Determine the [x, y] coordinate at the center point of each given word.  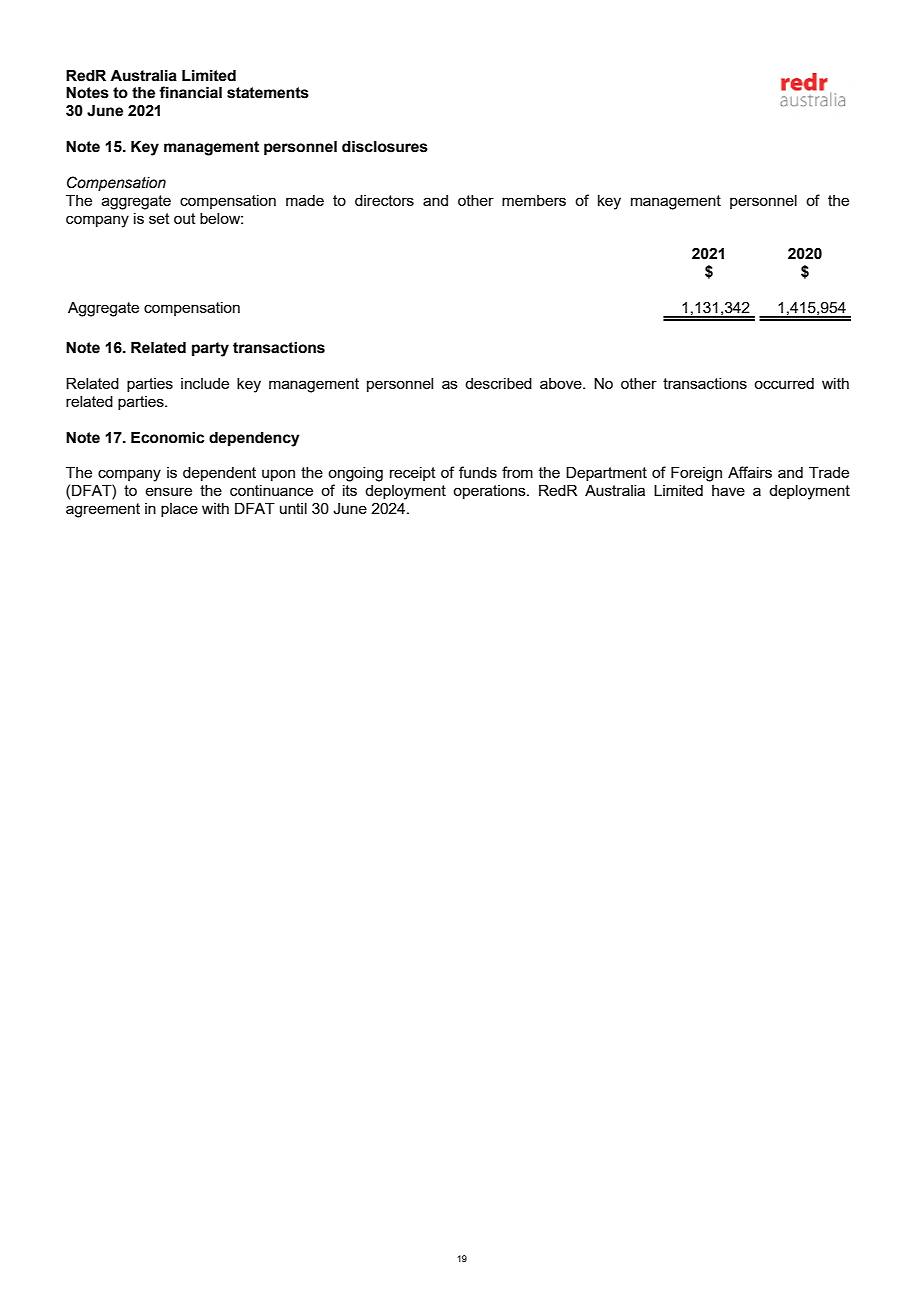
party [210, 349]
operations [490, 492]
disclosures [385, 146]
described [498, 383]
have [728, 490]
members [534, 200]
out [185, 218]
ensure [168, 491]
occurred [784, 383]
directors [384, 200]
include [205, 383]
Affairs [750, 472]
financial [190, 92]
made [305, 200]
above [562, 383]
